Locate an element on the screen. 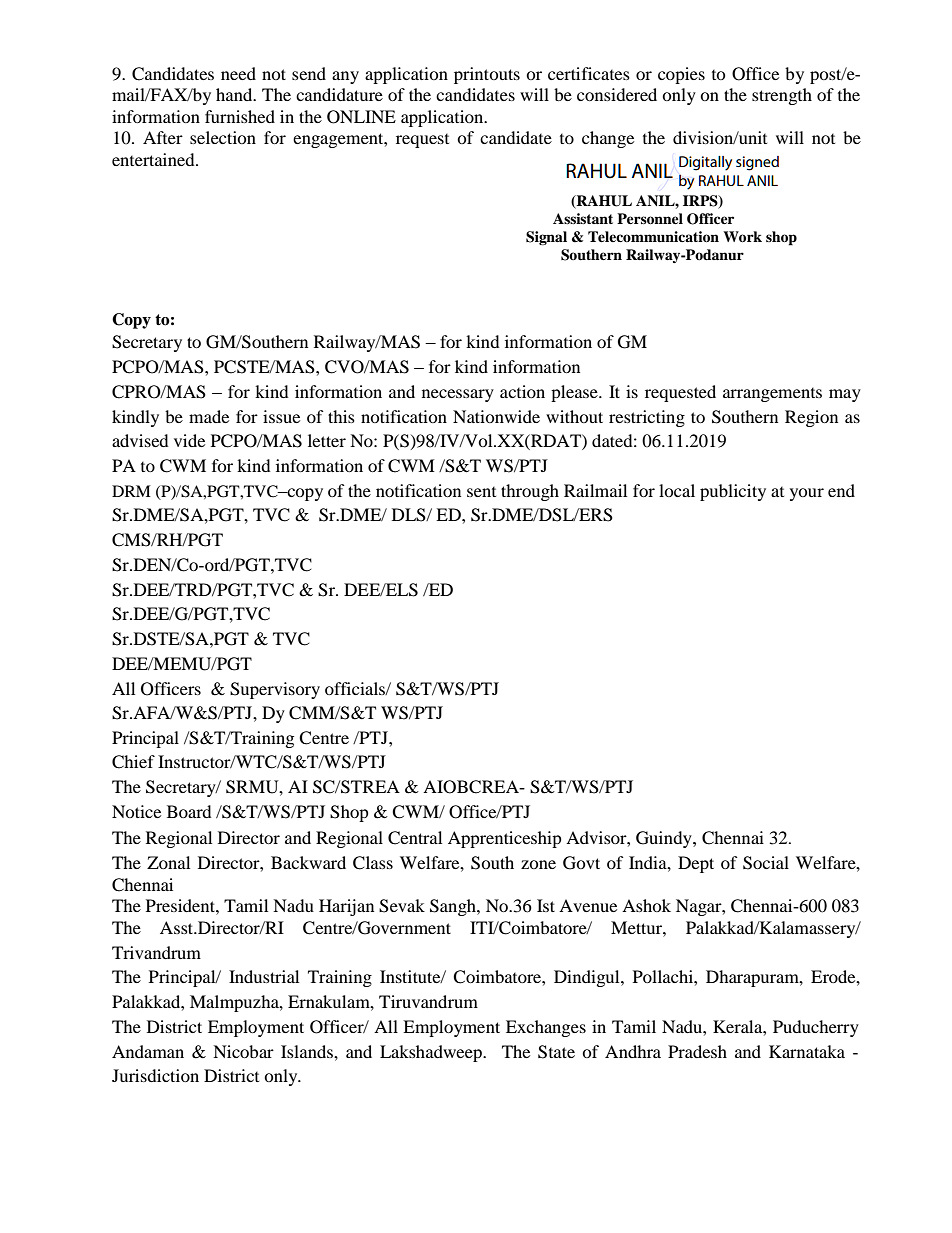  furnished is located at coordinates (240, 116).
